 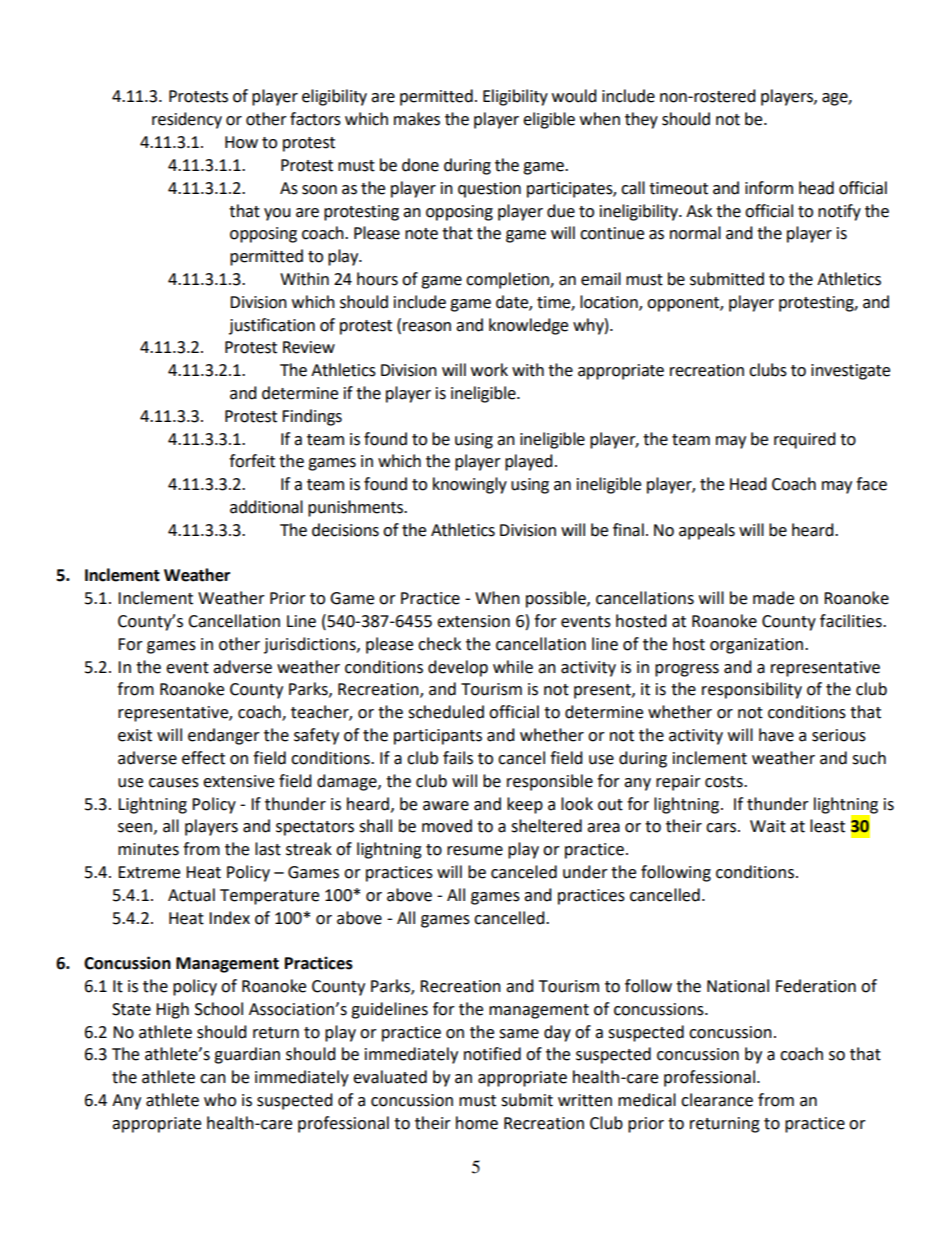 I want to click on who, so click(x=220, y=1100).
